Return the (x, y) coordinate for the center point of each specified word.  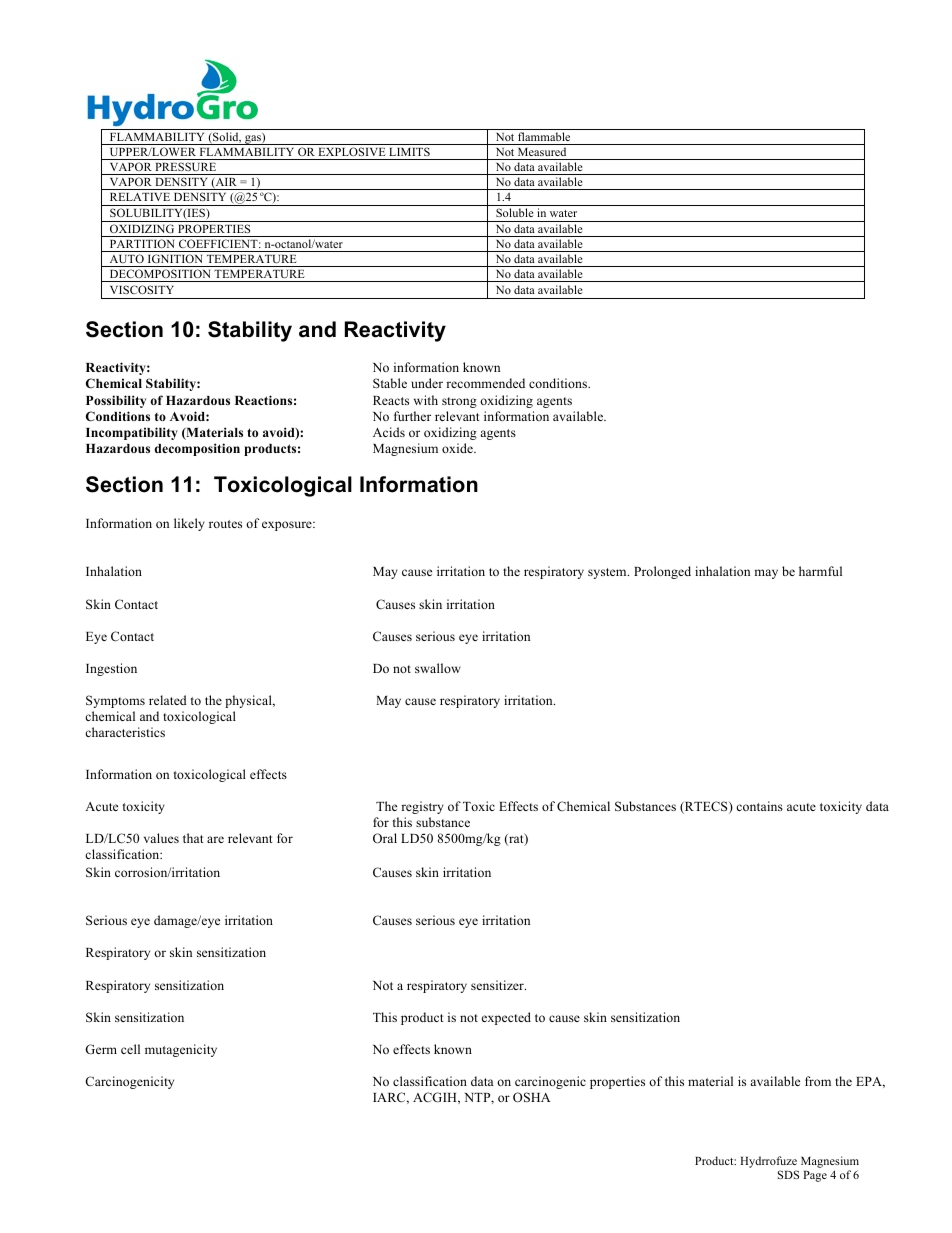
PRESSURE (186, 168)
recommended (485, 383)
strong (459, 402)
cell (130, 1049)
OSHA (532, 1097)
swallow (438, 668)
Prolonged (662, 572)
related (168, 700)
